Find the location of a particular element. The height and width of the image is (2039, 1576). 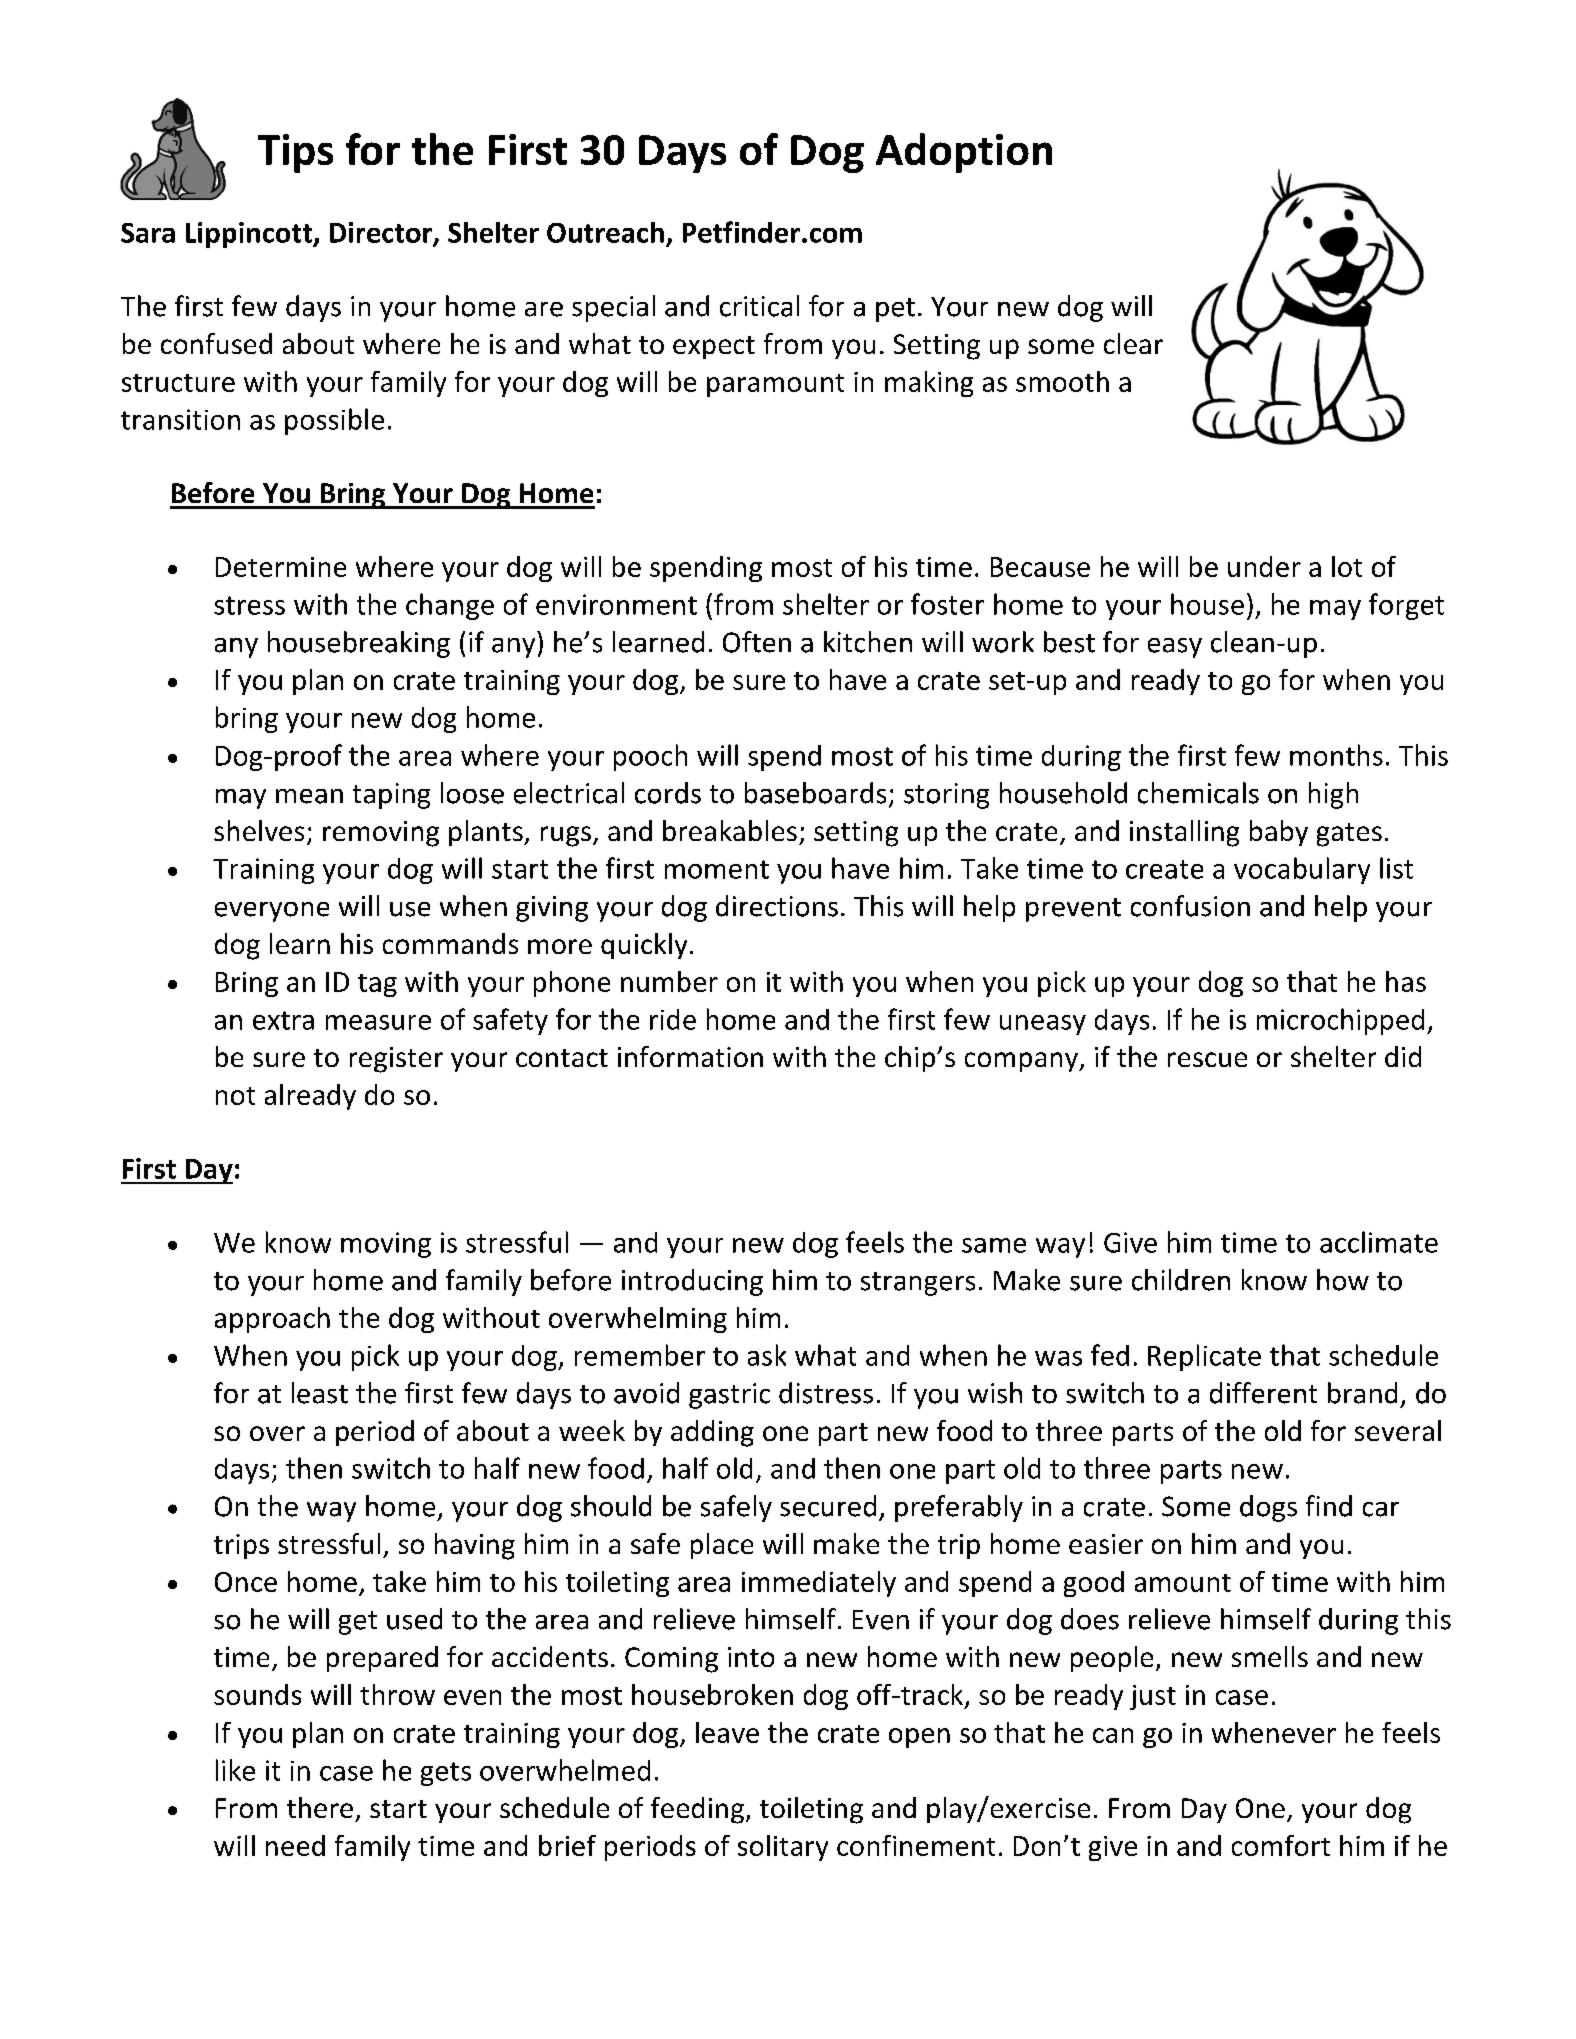

Lippincott is located at coordinates (250, 235).
